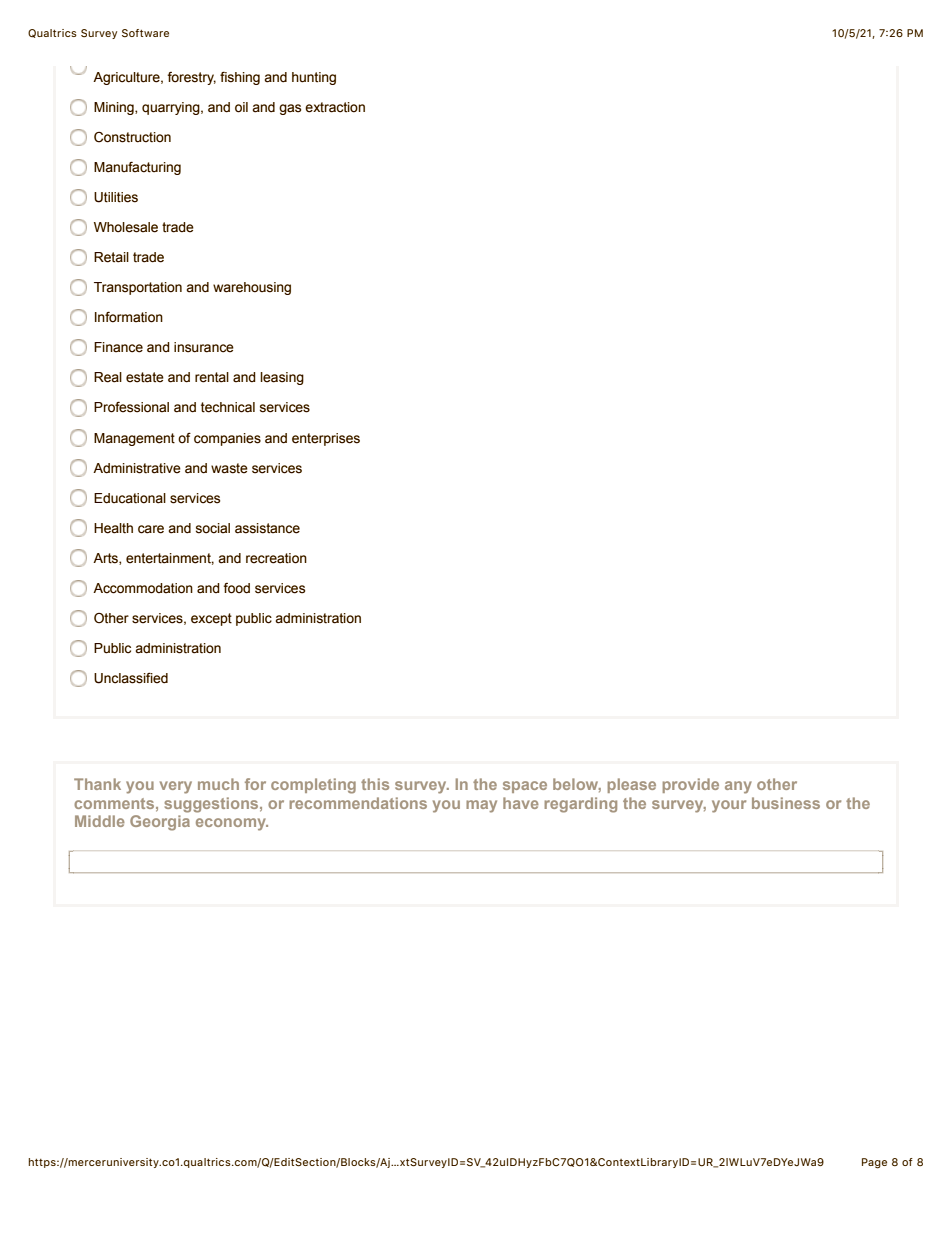 The image size is (952, 1233). What do you see at coordinates (314, 78) in the document?
I see `hunting` at bounding box center [314, 78].
